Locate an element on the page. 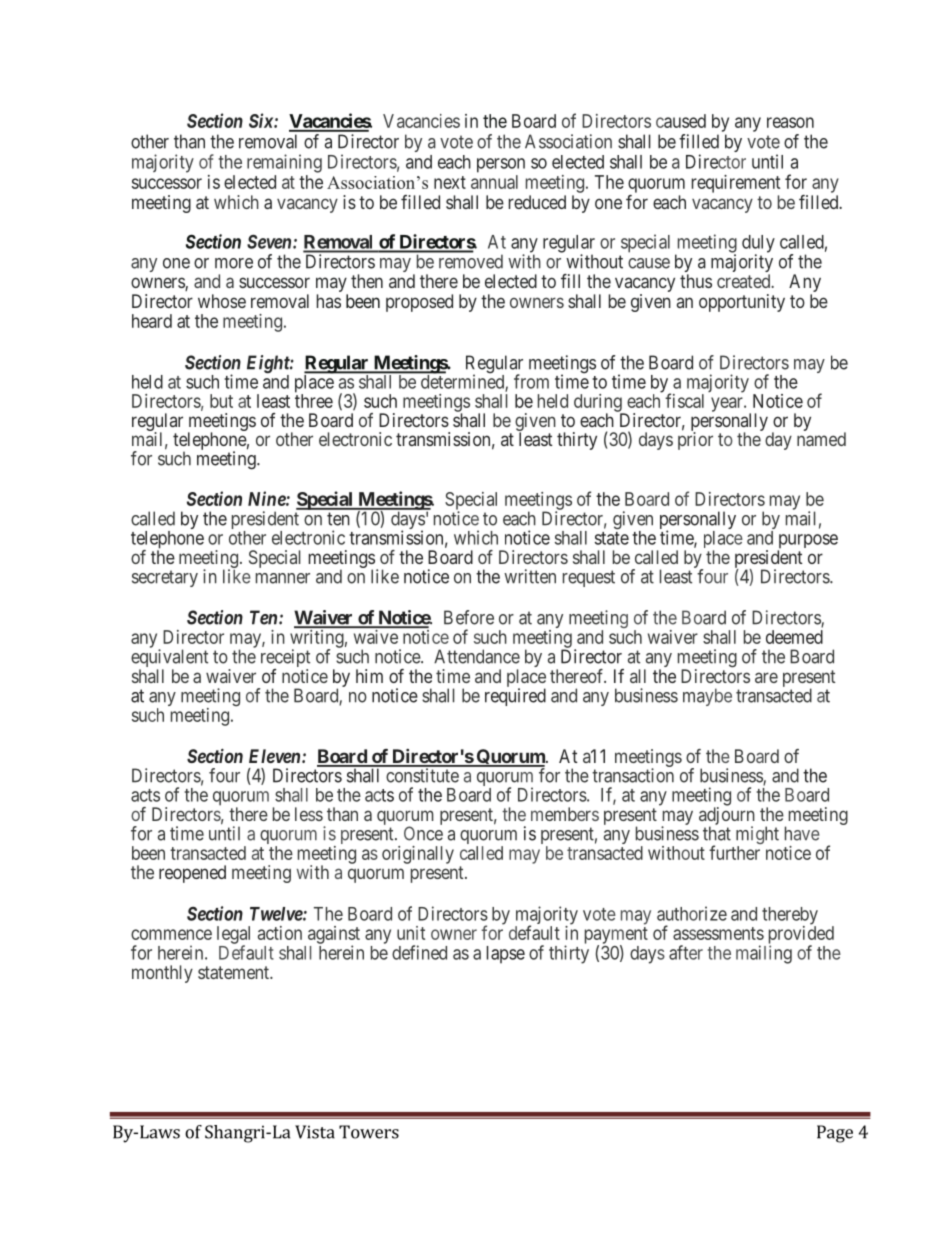  remaining is located at coordinates (284, 163).
